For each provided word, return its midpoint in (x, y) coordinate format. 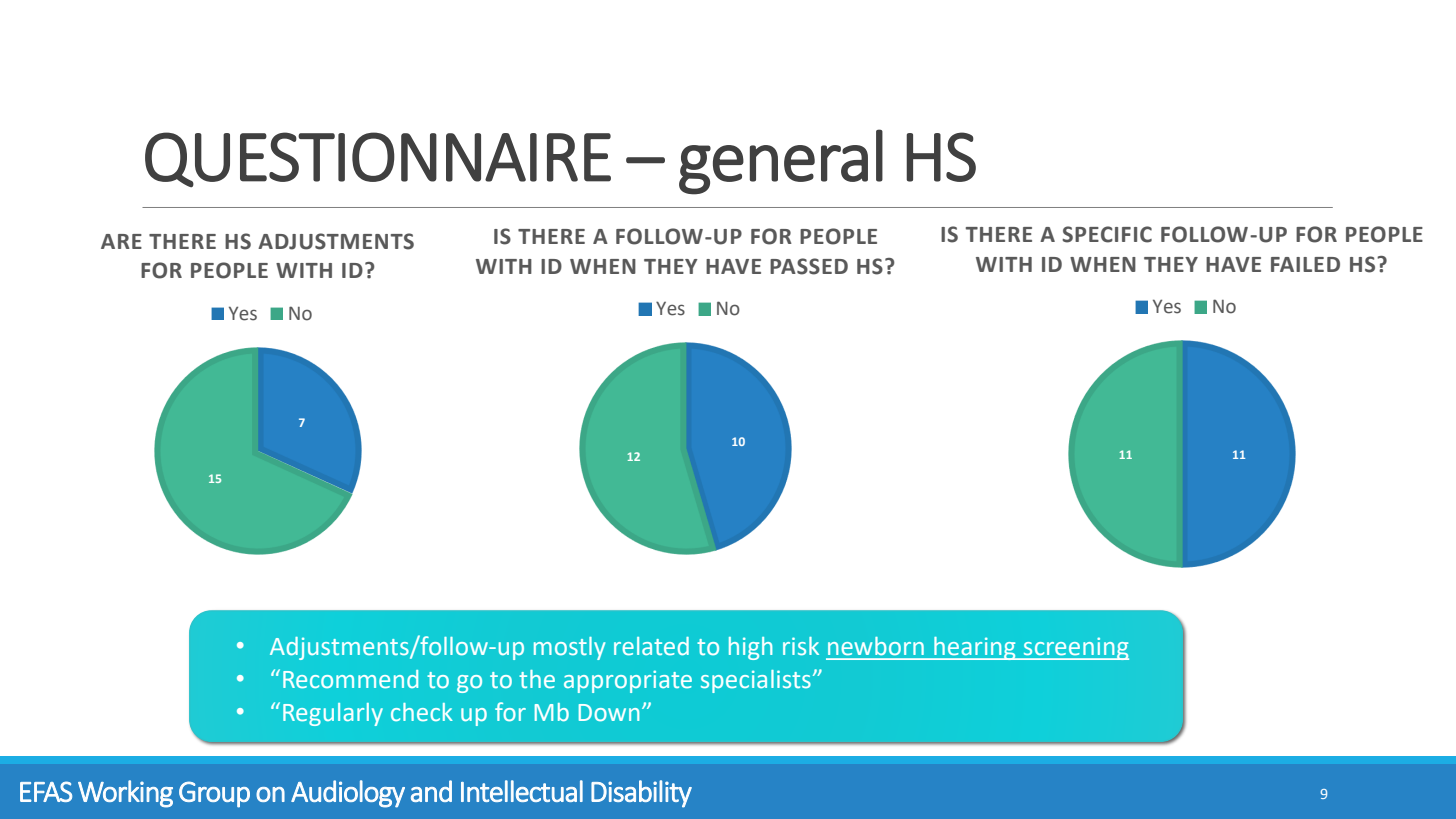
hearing (975, 648)
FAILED (1305, 264)
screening (1075, 648)
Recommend (350, 679)
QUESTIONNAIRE (378, 160)
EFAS (46, 791)
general (781, 162)
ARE (121, 241)
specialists (756, 681)
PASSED (809, 266)
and (431, 791)
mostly (569, 648)
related (651, 646)
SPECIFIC (1107, 234)
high (750, 648)
